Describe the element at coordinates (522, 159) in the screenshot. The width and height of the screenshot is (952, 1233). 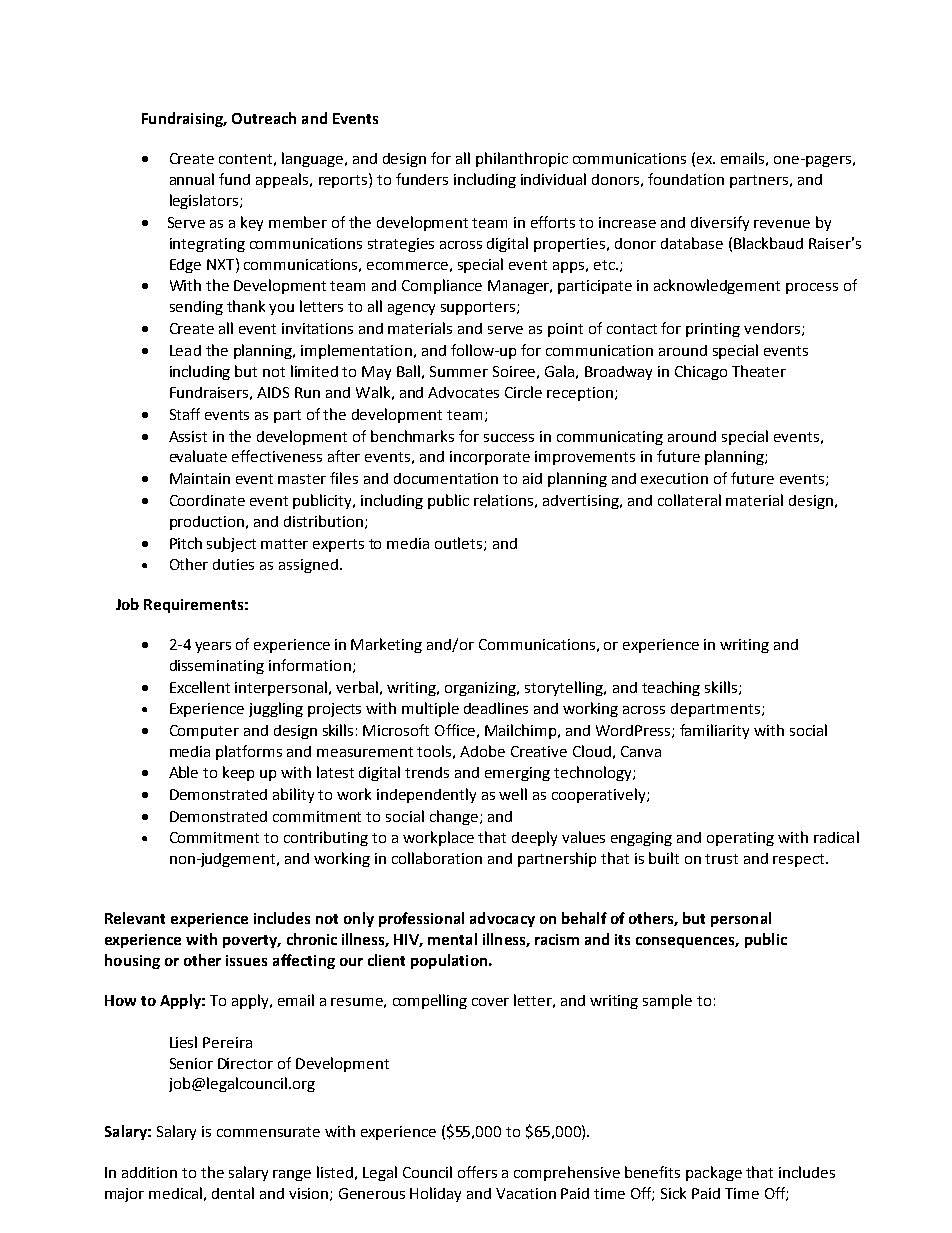
I see `philanthropic` at that location.
